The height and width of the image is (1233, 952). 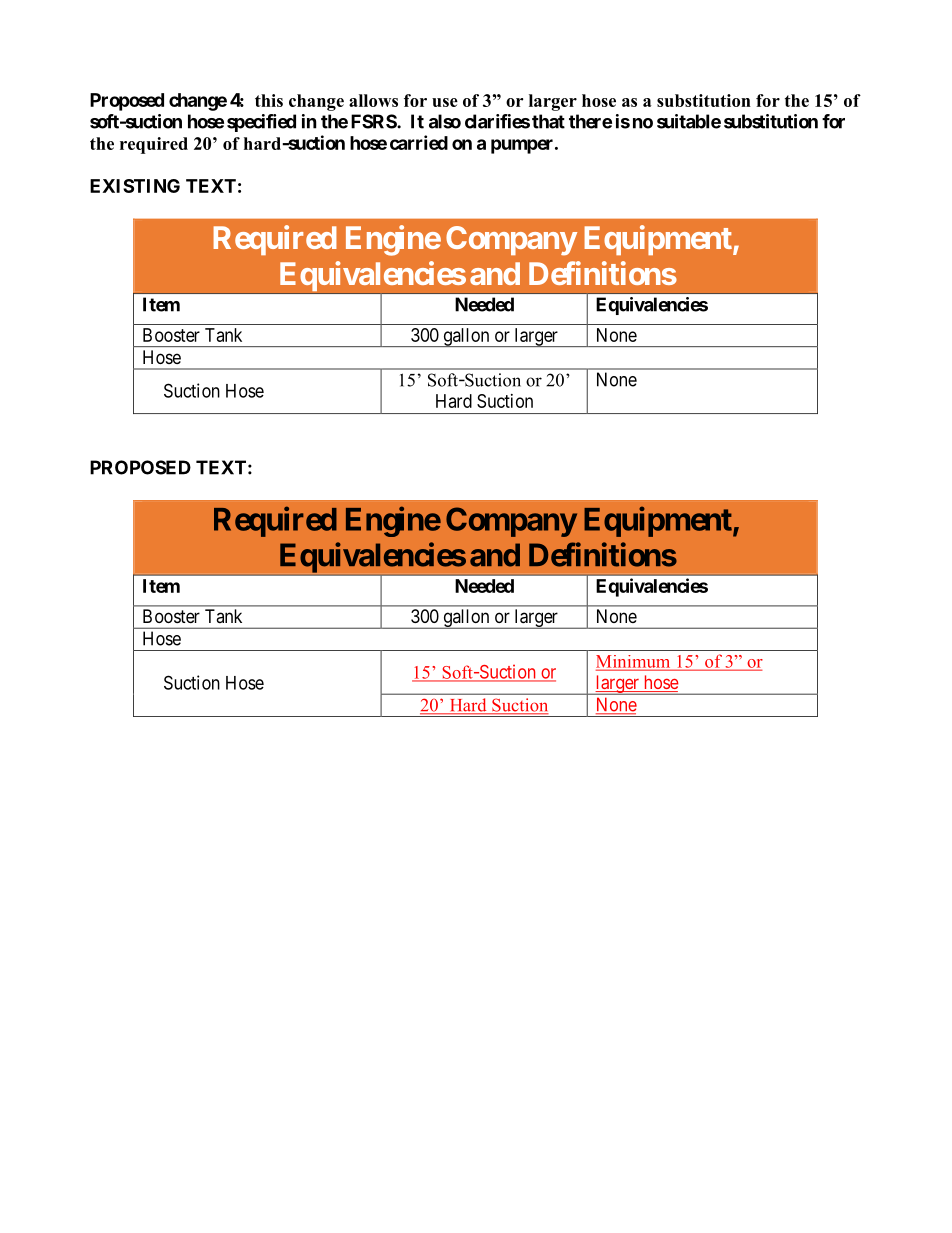 I want to click on this, so click(x=269, y=100).
